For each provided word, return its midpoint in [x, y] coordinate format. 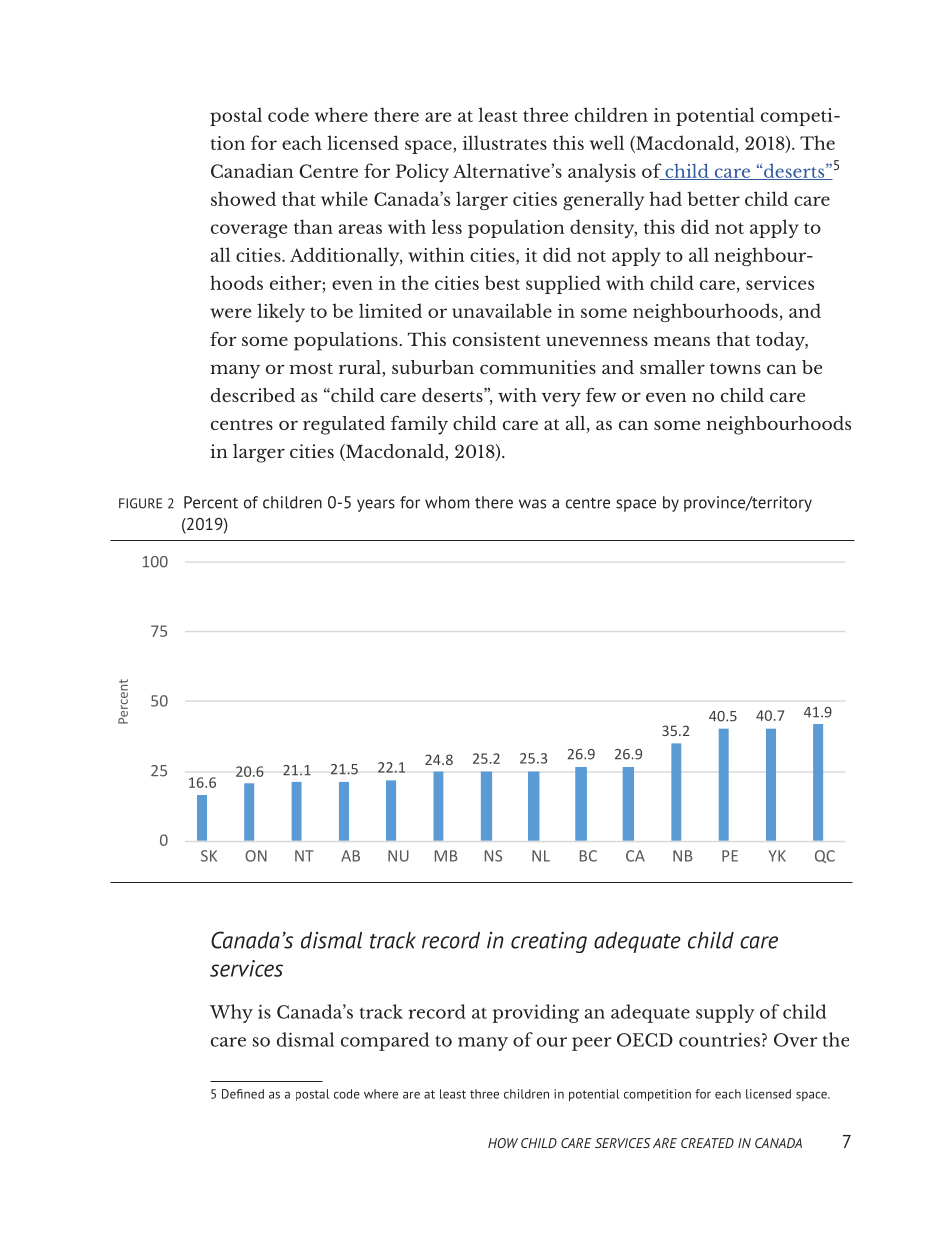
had [665, 198]
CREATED [707, 1143]
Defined [243, 1094]
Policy [422, 172]
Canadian [252, 170]
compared [385, 1041]
